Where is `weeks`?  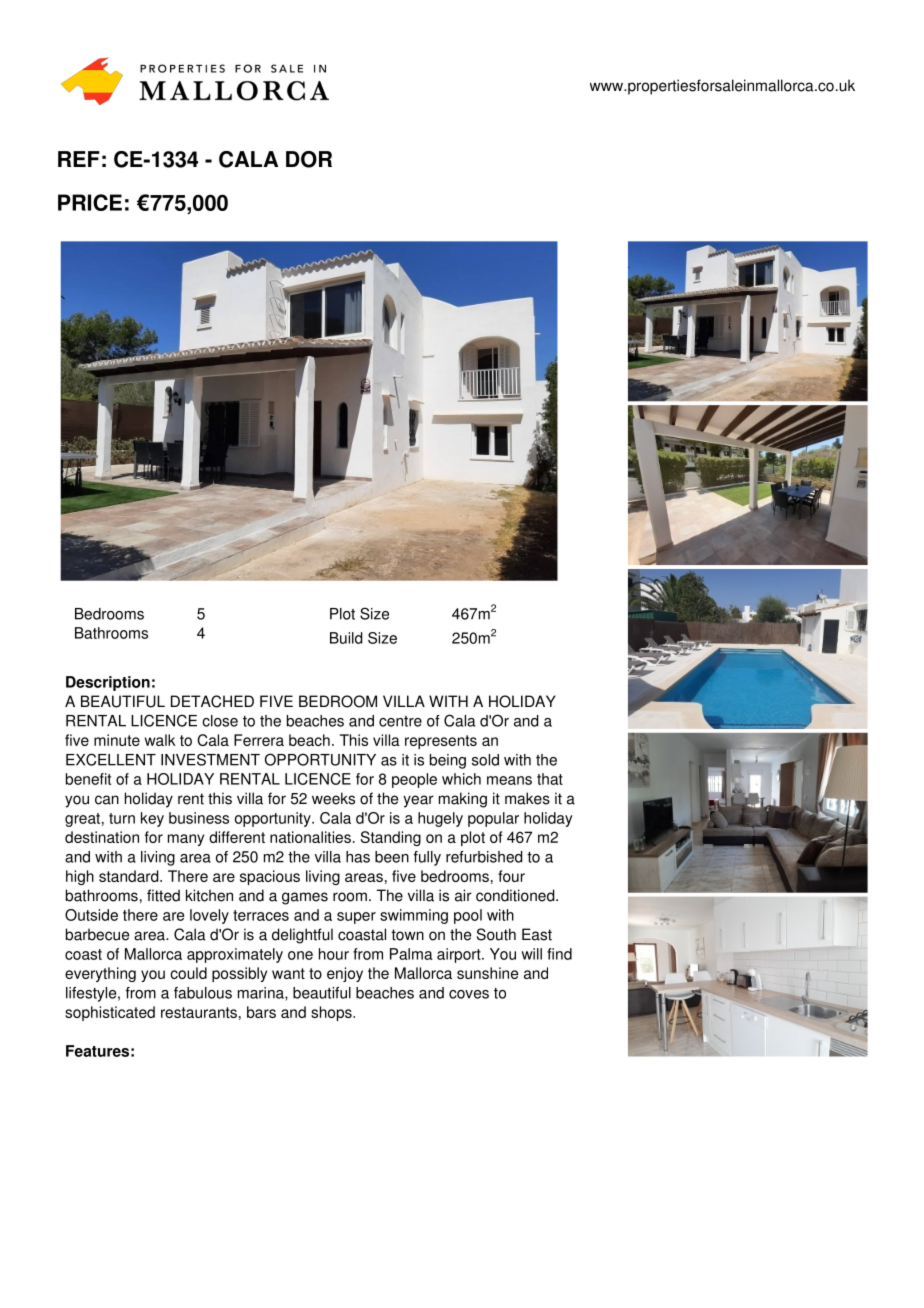
weeks is located at coordinates (333, 798).
